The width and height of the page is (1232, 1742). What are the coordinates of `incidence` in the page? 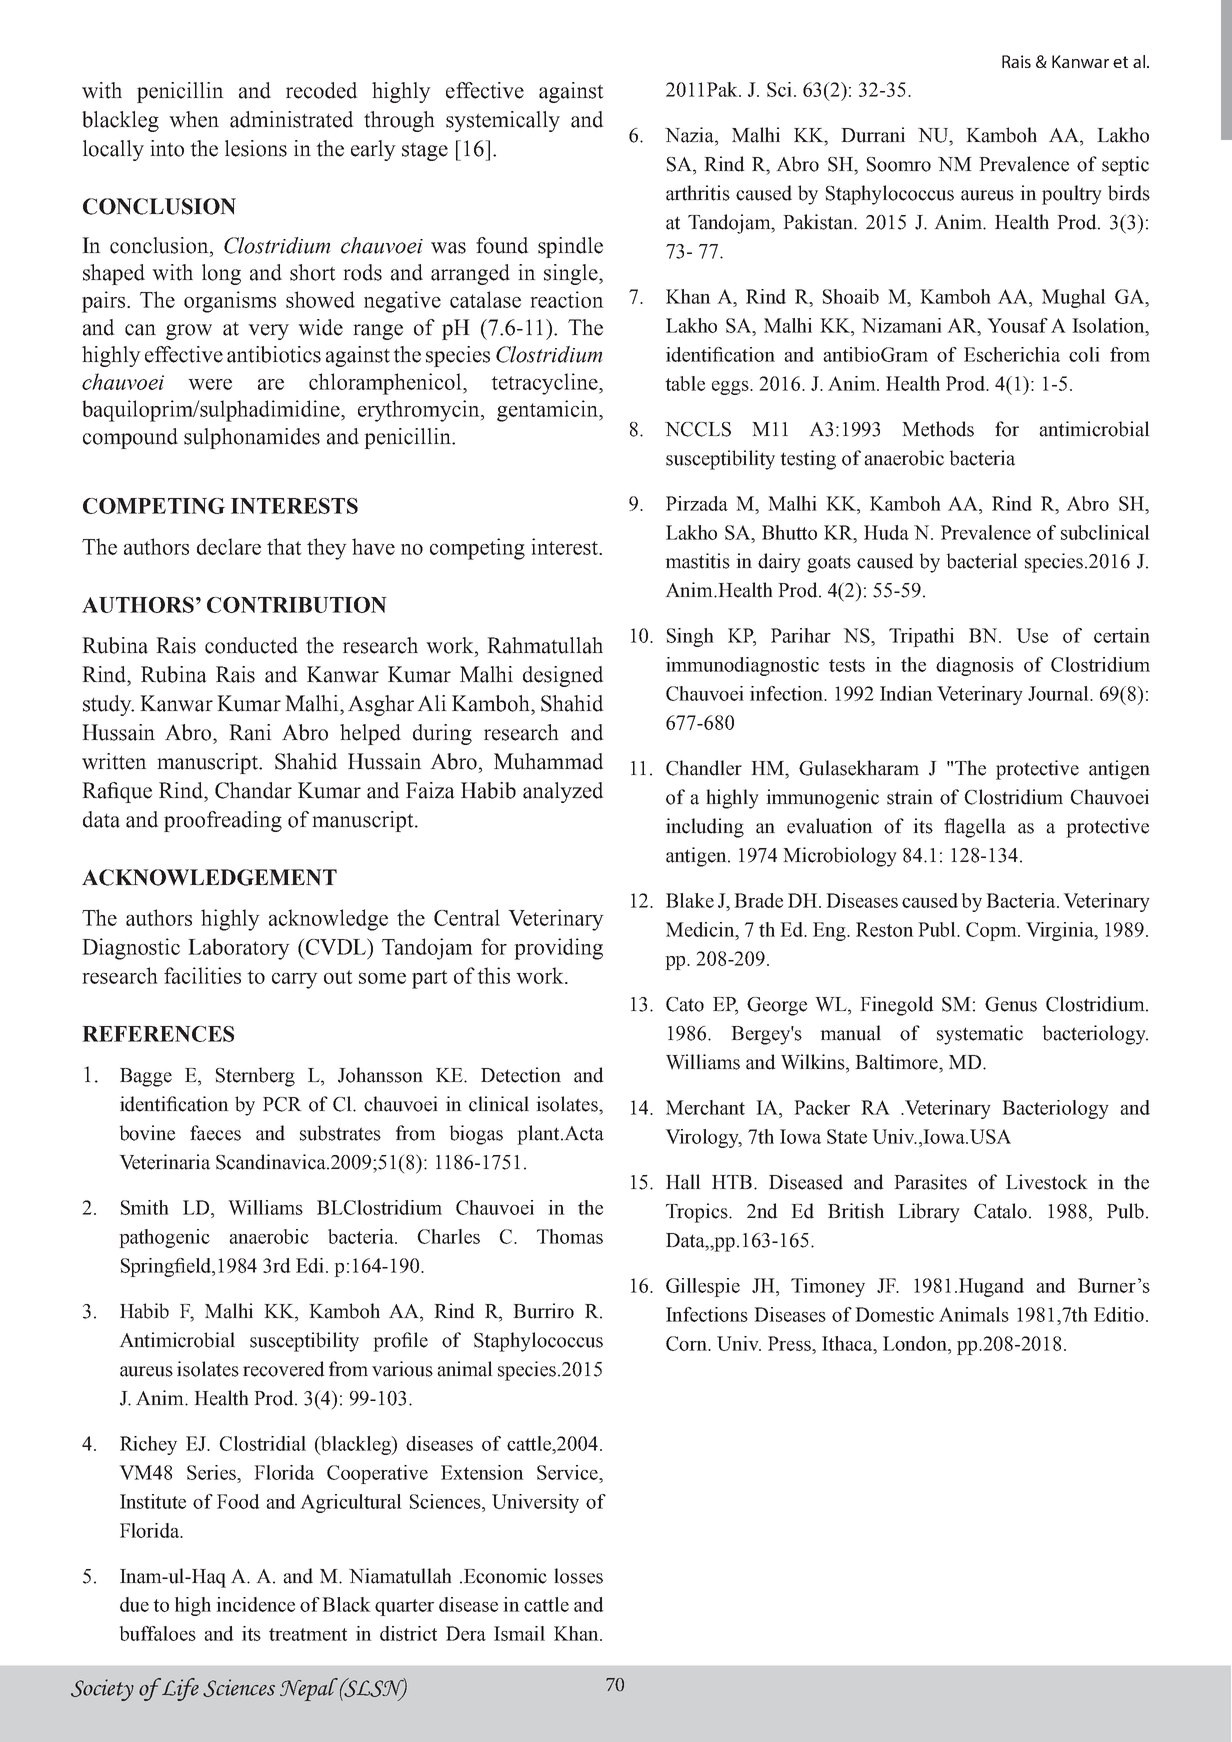 It's located at (255, 1604).
